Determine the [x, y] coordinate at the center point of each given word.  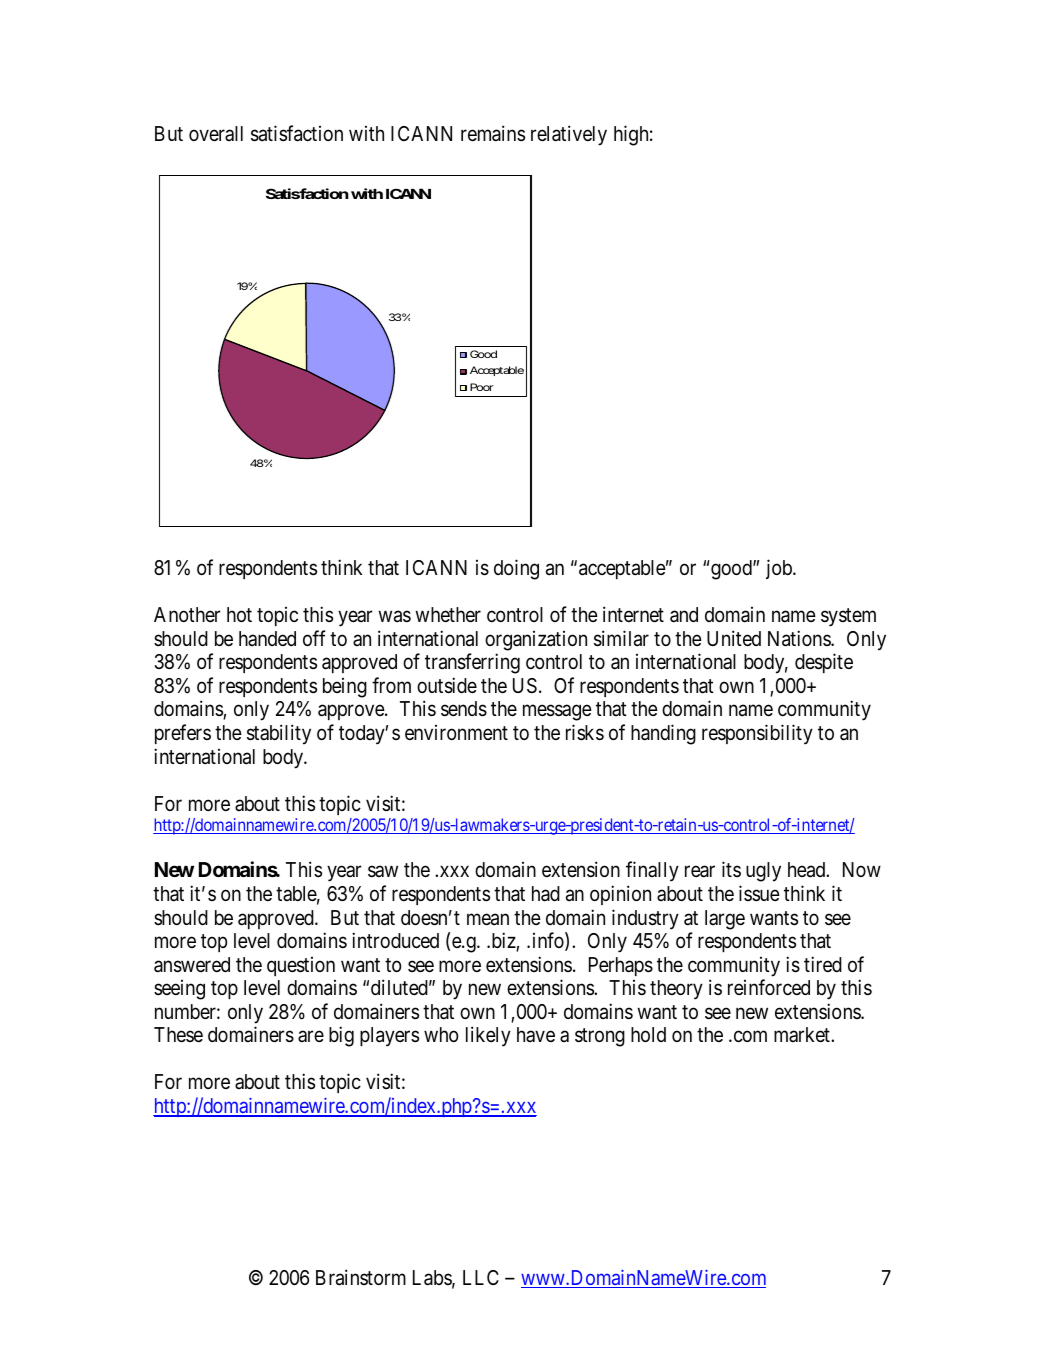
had [546, 894]
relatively [569, 135]
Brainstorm [361, 1277]
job [780, 569]
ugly [763, 872]
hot [239, 614]
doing [516, 569]
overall [216, 134]
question [301, 966]
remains [493, 133]
